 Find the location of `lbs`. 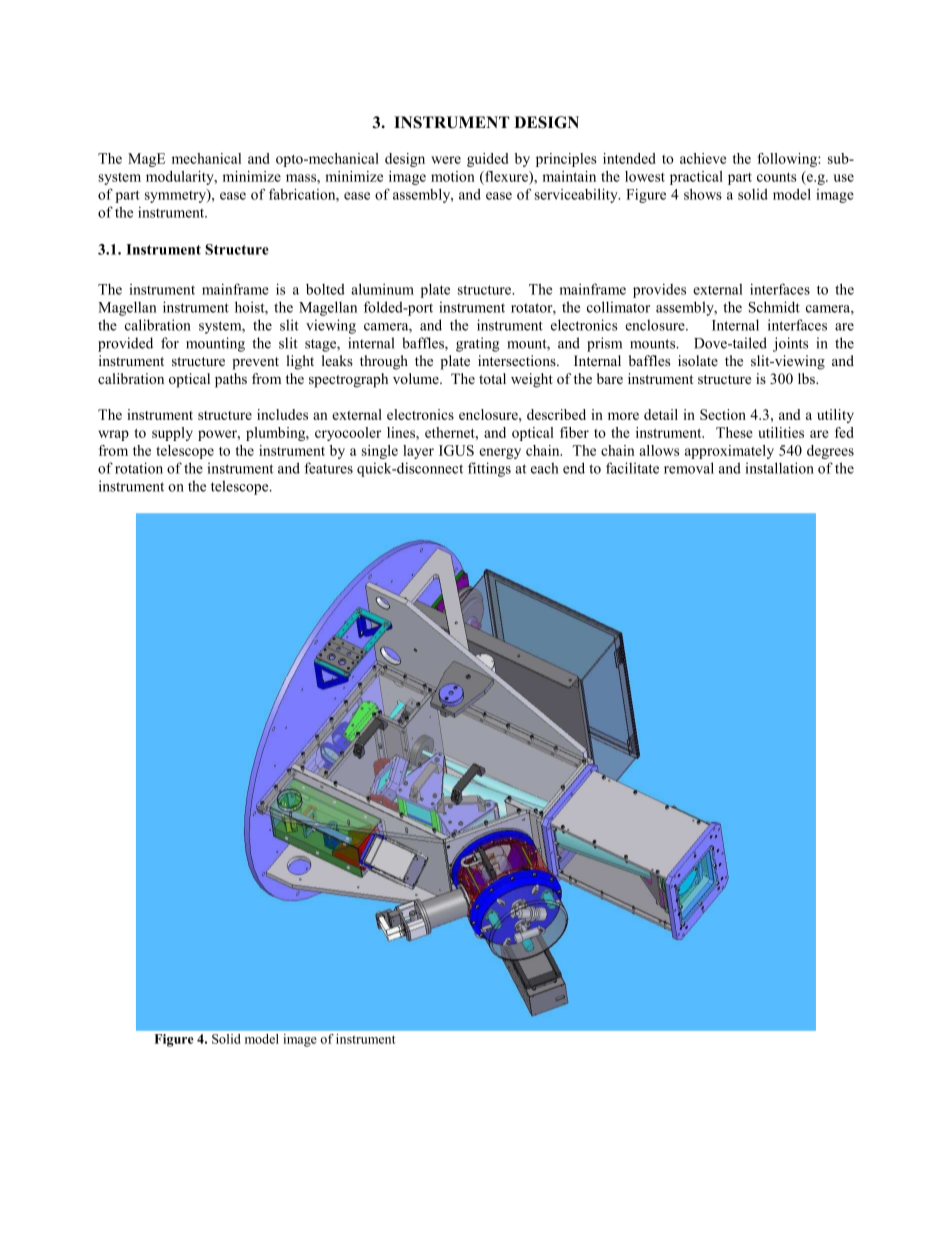

lbs is located at coordinates (807, 378).
